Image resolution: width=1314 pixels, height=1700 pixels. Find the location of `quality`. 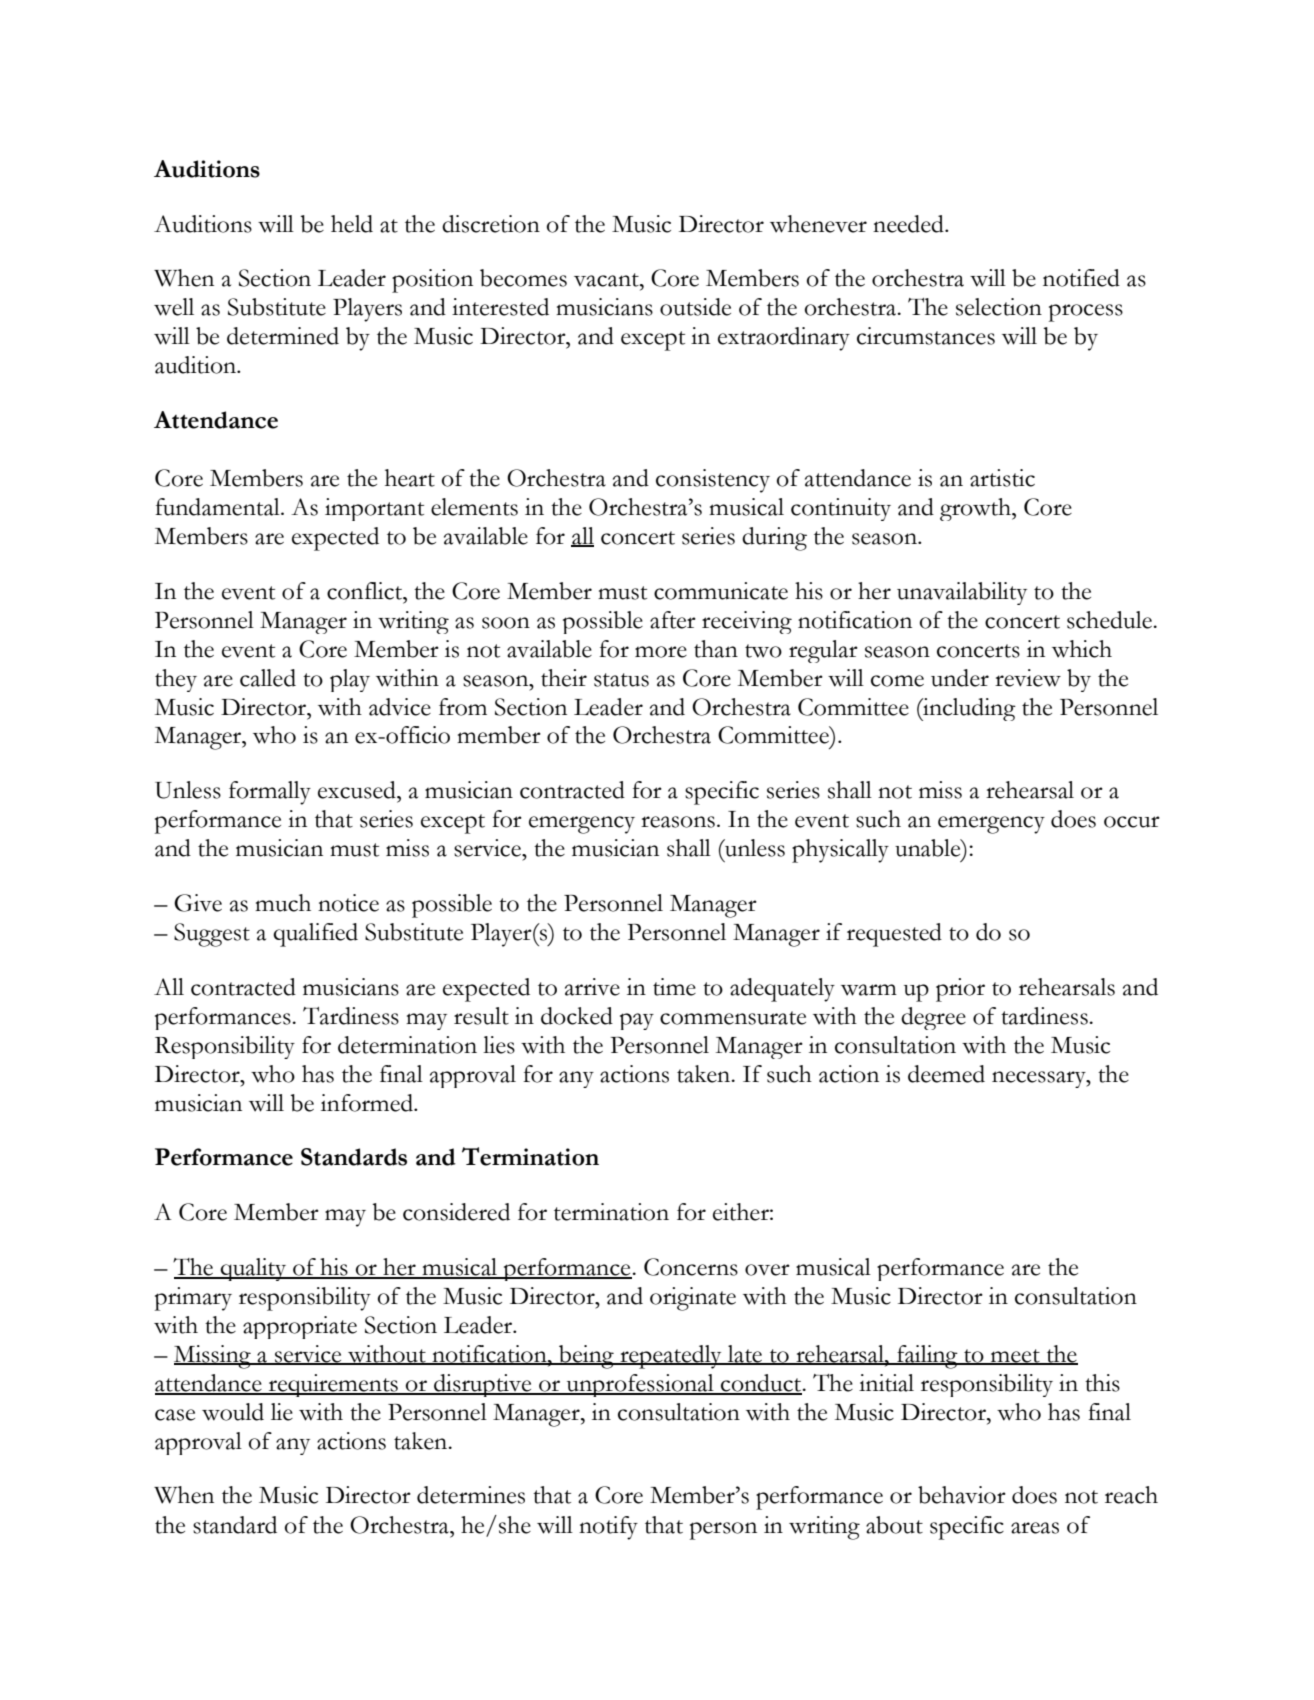

quality is located at coordinates (253, 1269).
